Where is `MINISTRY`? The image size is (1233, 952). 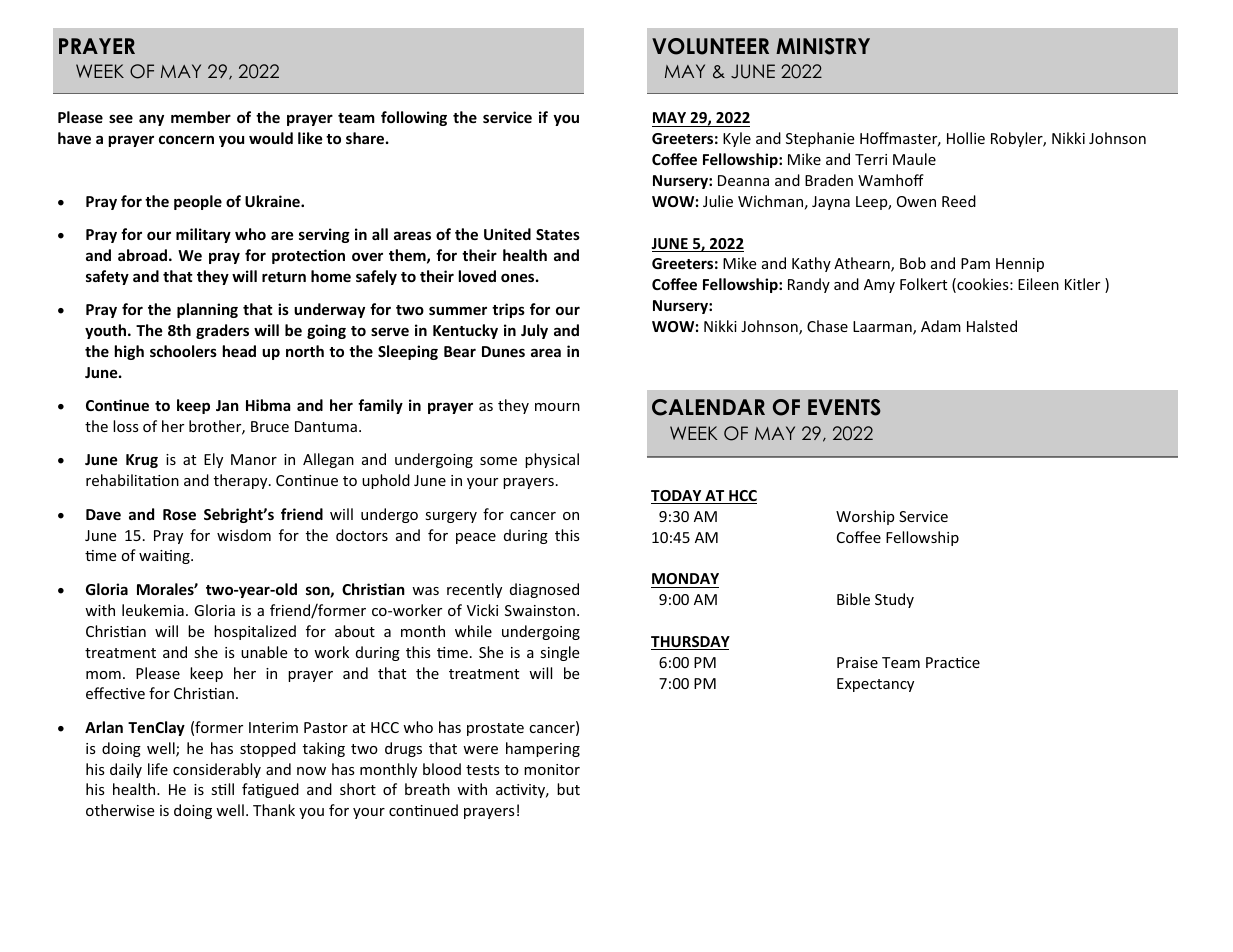
MINISTRY is located at coordinates (823, 46).
